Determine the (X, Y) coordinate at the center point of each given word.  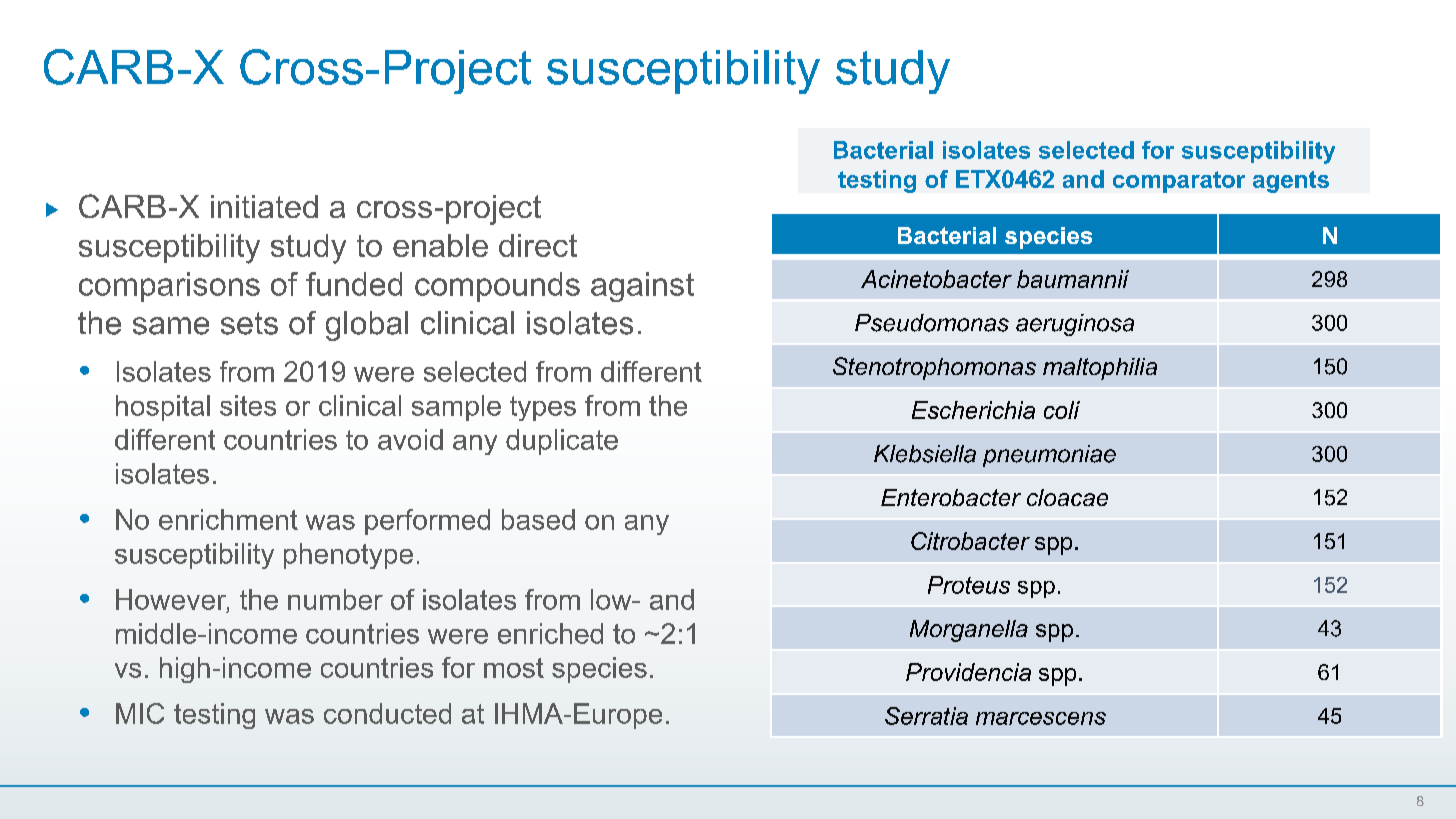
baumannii (1073, 279)
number (335, 599)
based (538, 519)
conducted (387, 713)
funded (354, 284)
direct (538, 245)
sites (248, 405)
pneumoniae (1049, 456)
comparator (1179, 182)
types (543, 408)
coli (1062, 410)
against (642, 287)
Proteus (969, 585)
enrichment (228, 519)
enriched (550, 633)
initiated (264, 206)
